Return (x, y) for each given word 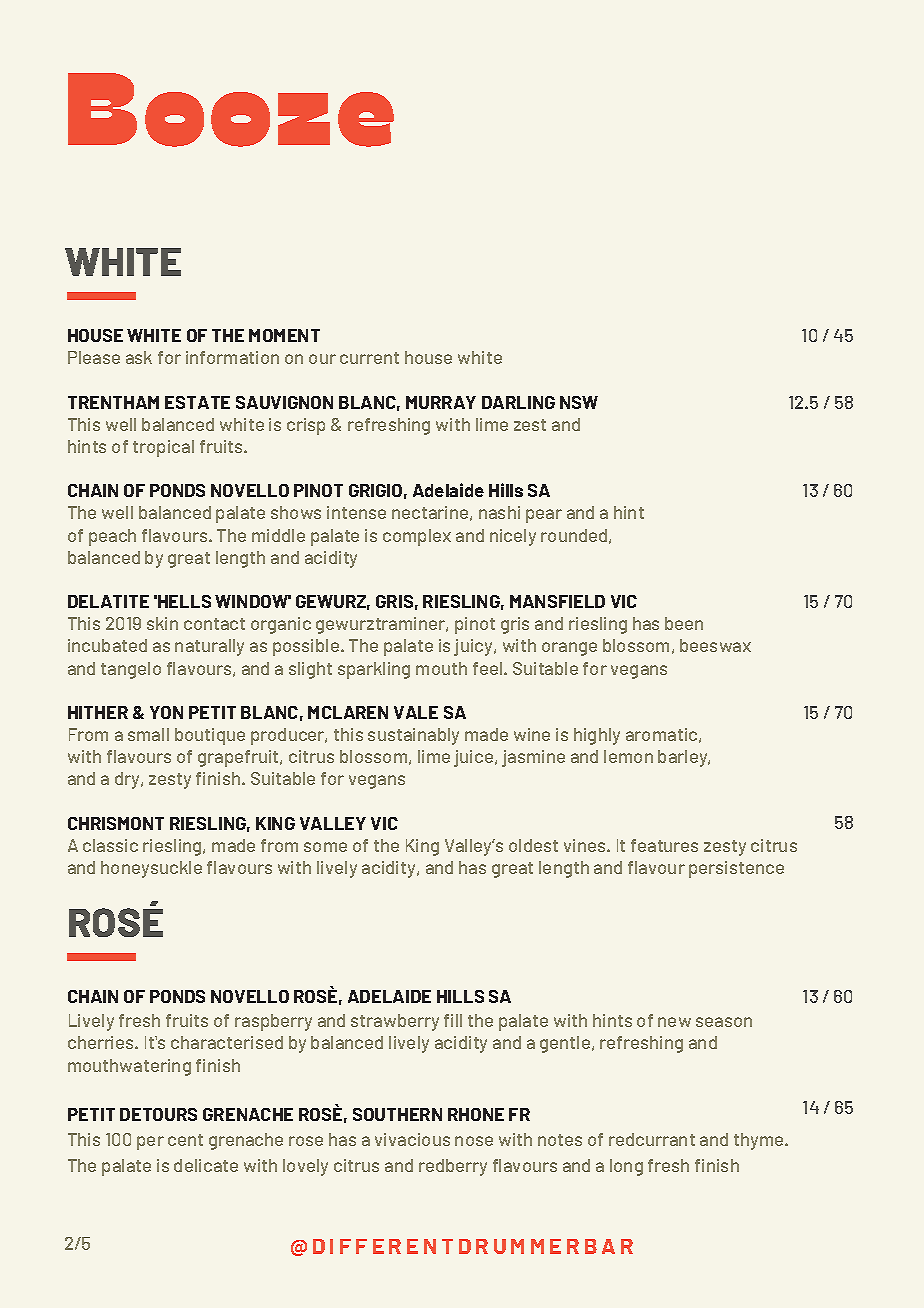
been (684, 623)
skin (162, 623)
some (325, 847)
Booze (231, 110)
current (369, 358)
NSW (579, 402)
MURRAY (441, 402)
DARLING (518, 402)
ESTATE (197, 402)
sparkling (374, 670)
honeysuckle (151, 869)
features (664, 845)
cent (185, 1140)
